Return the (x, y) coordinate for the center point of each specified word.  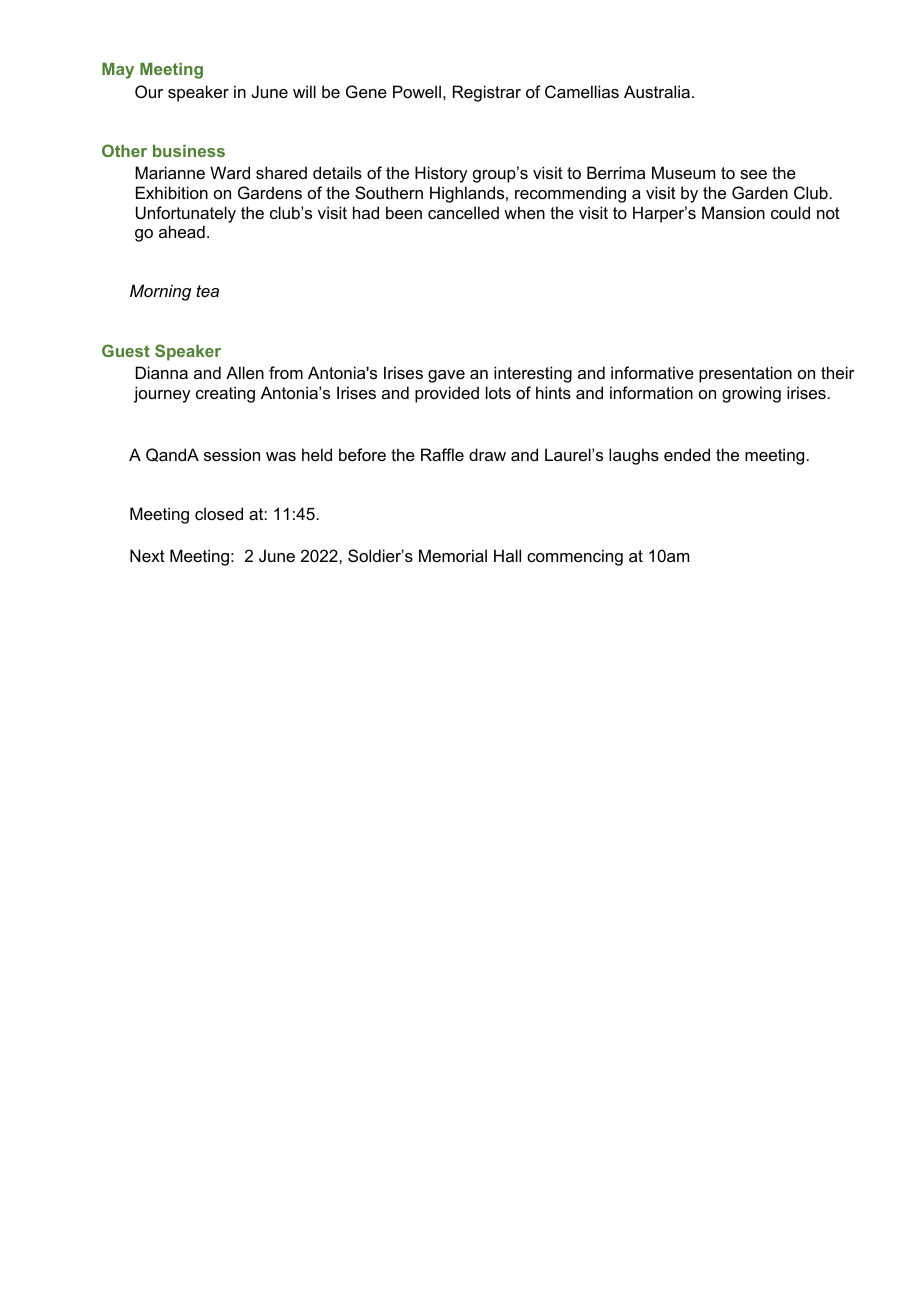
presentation (745, 374)
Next (147, 555)
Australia (657, 91)
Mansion (733, 212)
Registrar (487, 93)
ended (687, 454)
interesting (533, 374)
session (232, 454)
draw (487, 454)
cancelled (463, 212)
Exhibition (172, 192)
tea (207, 291)
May (118, 71)
